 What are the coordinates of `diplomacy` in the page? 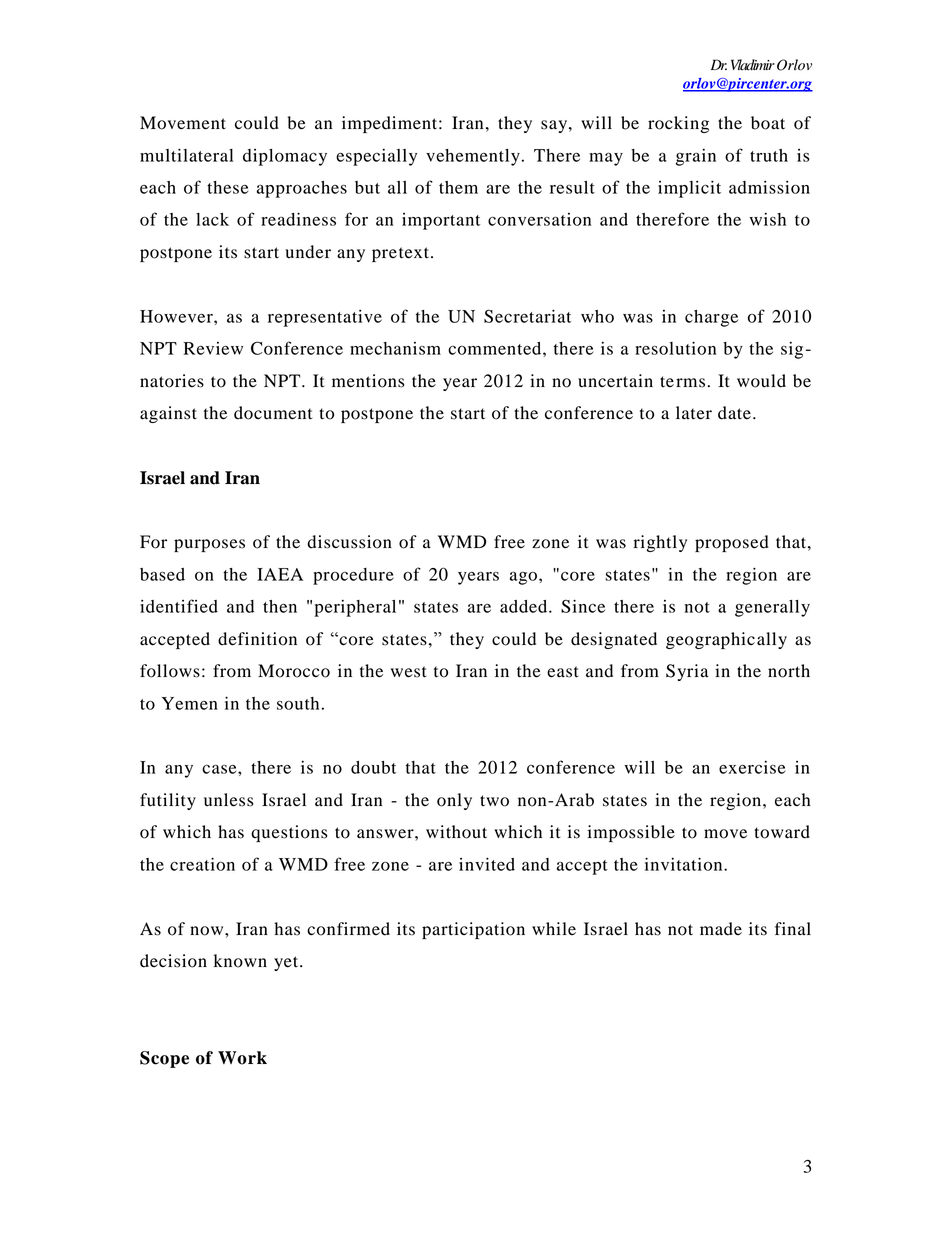 It's located at (285, 157).
